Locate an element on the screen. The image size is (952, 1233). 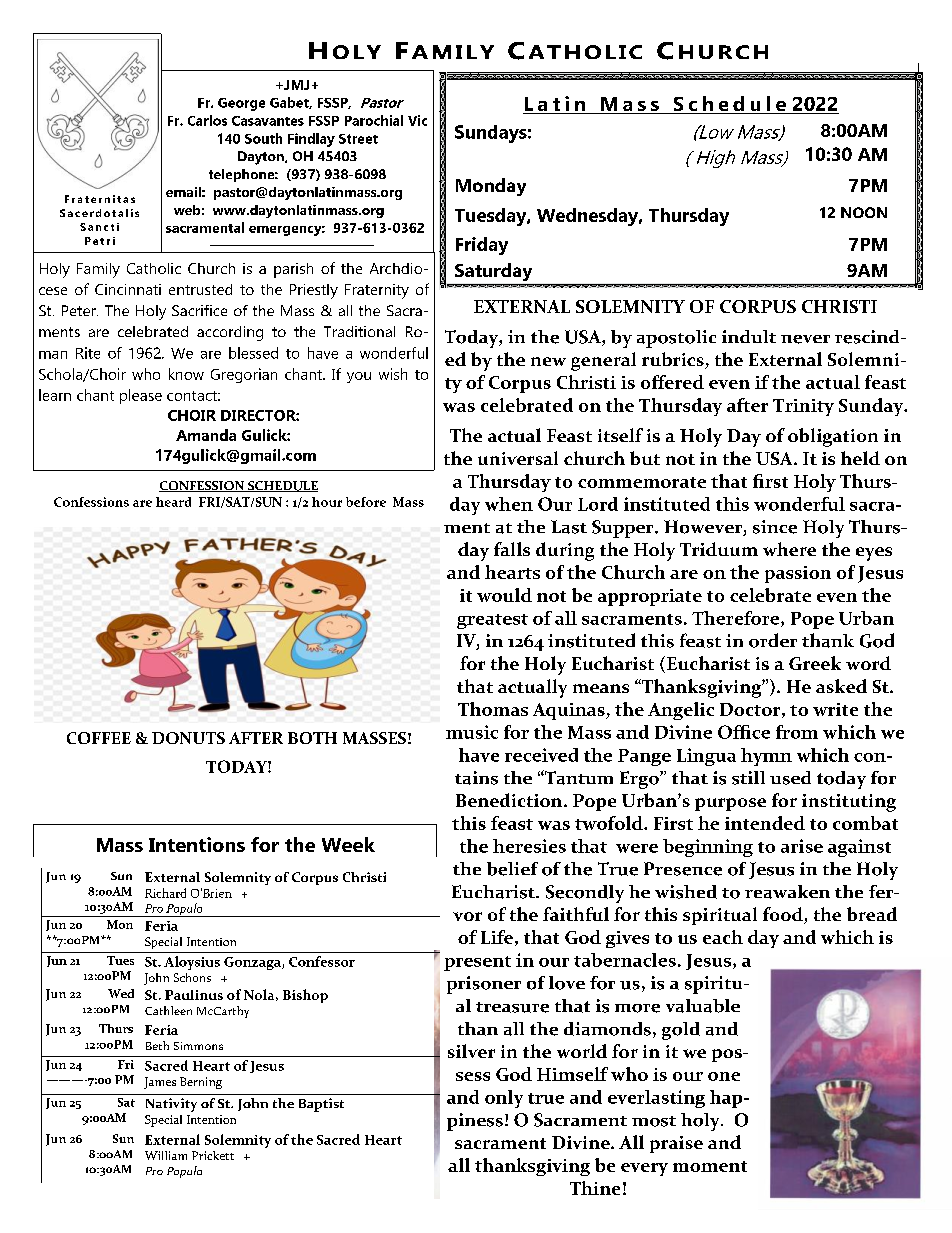
universal is located at coordinates (518, 458).
